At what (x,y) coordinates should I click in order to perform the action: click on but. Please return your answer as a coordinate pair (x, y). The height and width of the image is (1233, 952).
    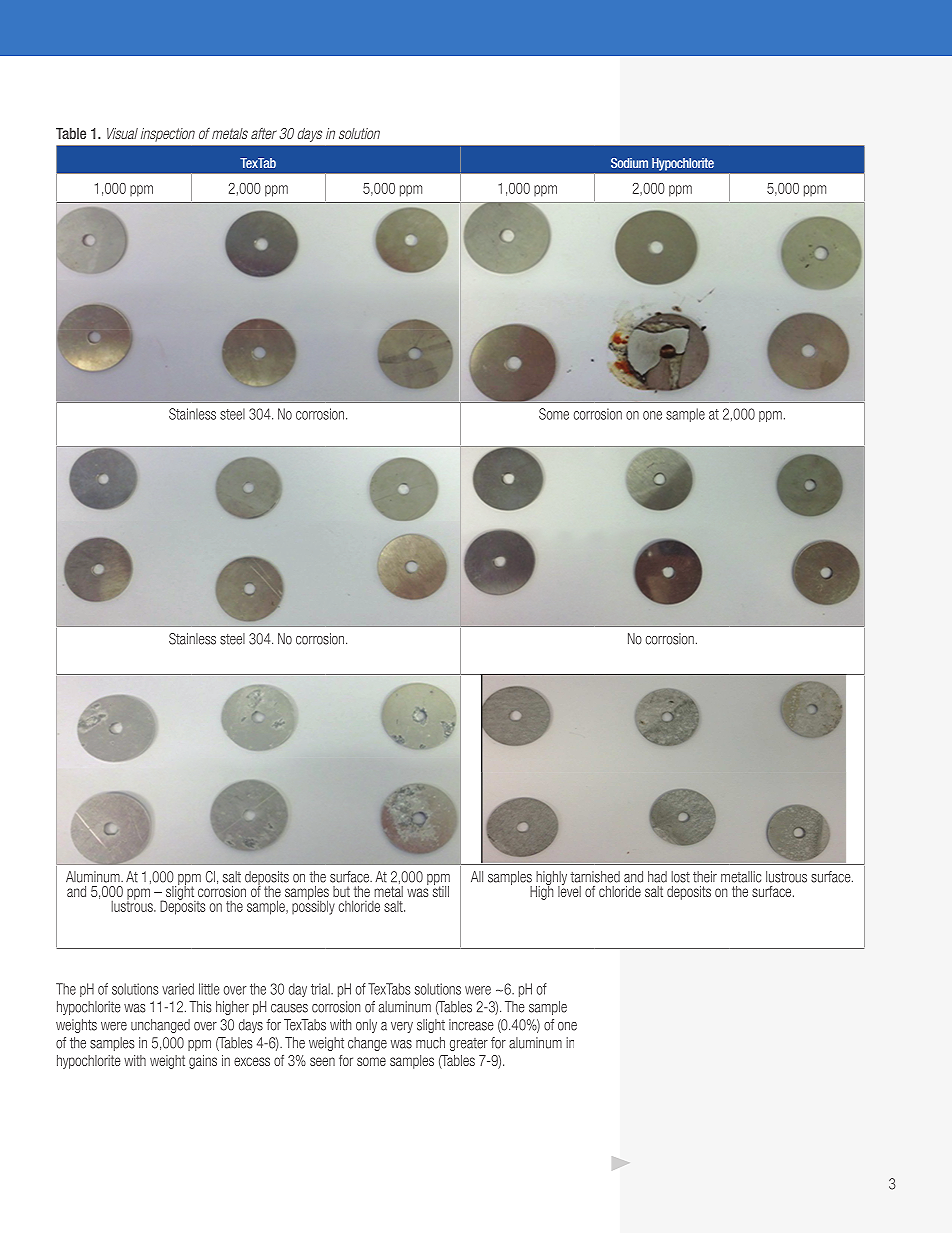
    Looking at the image, I should click on (341, 891).
